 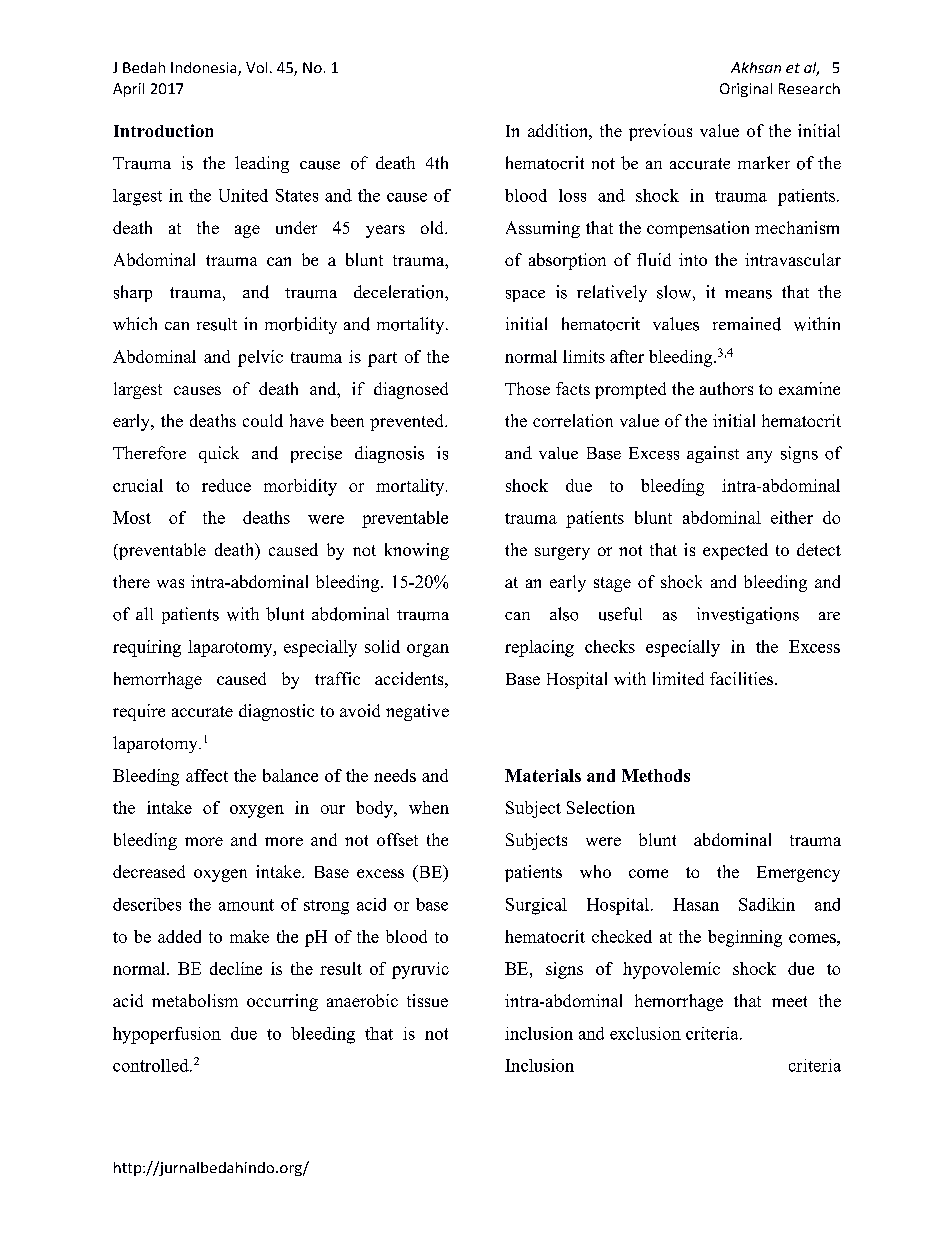 I want to click on Materials, so click(x=543, y=775).
